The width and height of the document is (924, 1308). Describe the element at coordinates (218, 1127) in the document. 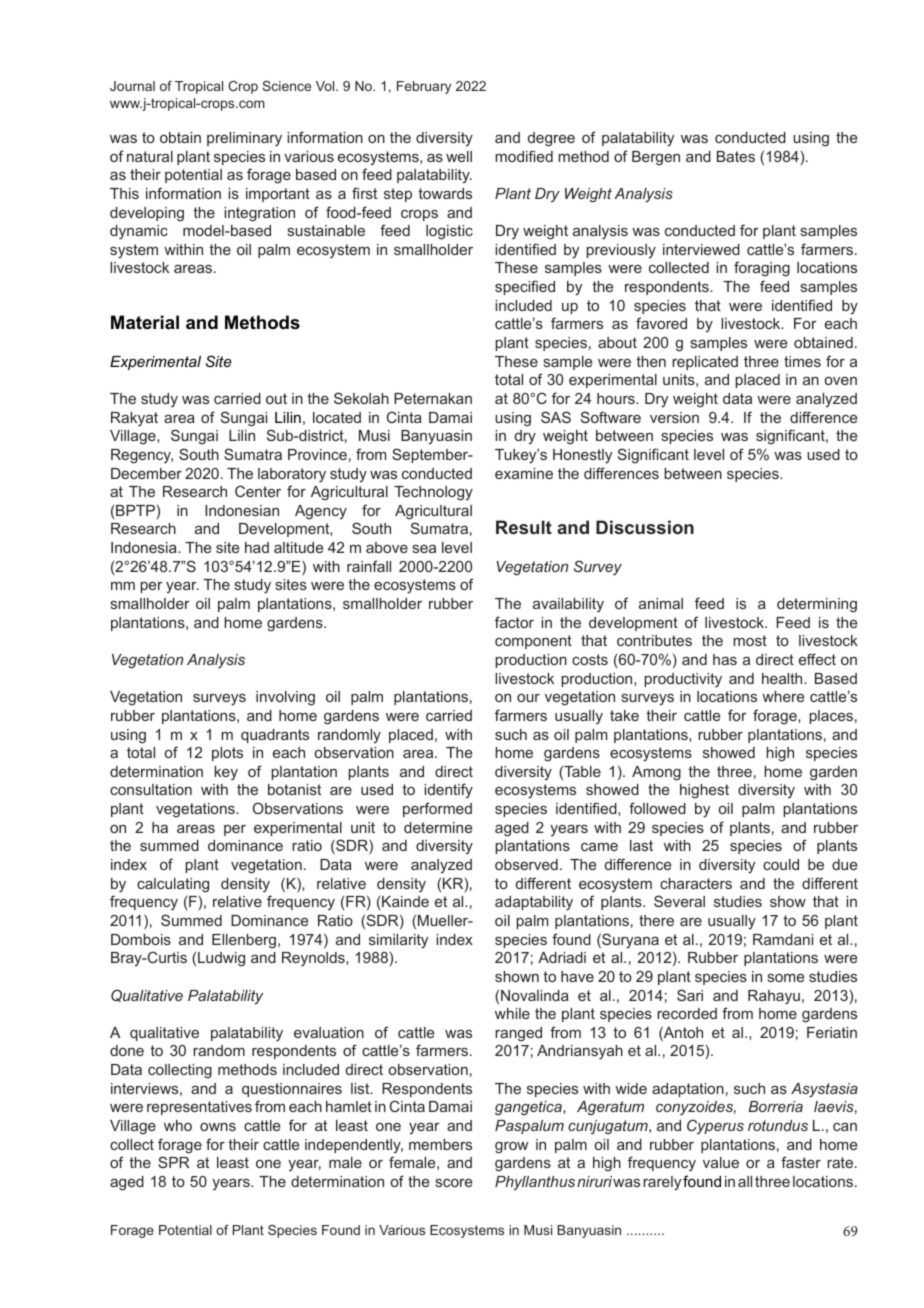

I see `owns` at that location.
